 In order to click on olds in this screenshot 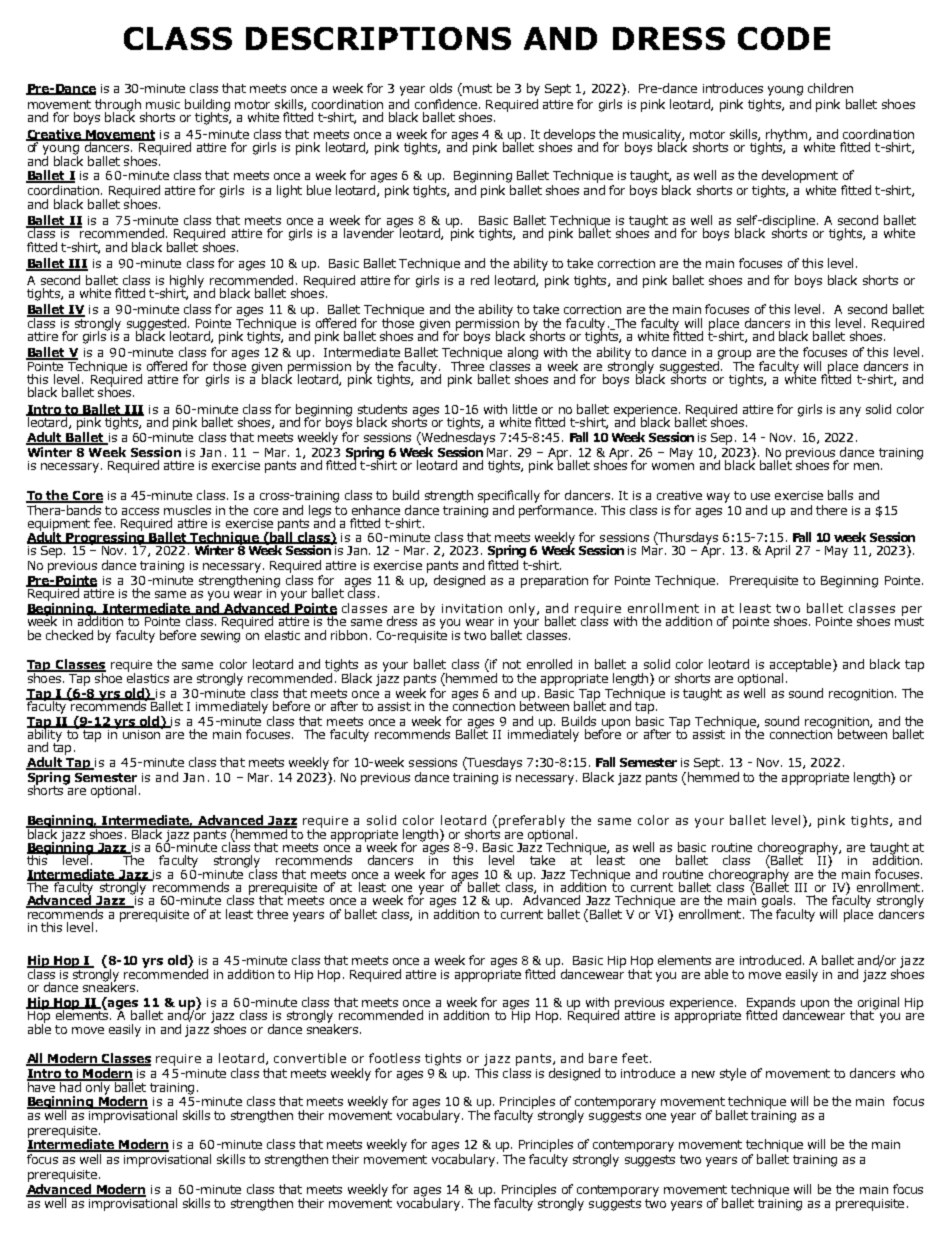, I will do `click(441, 88)`.
